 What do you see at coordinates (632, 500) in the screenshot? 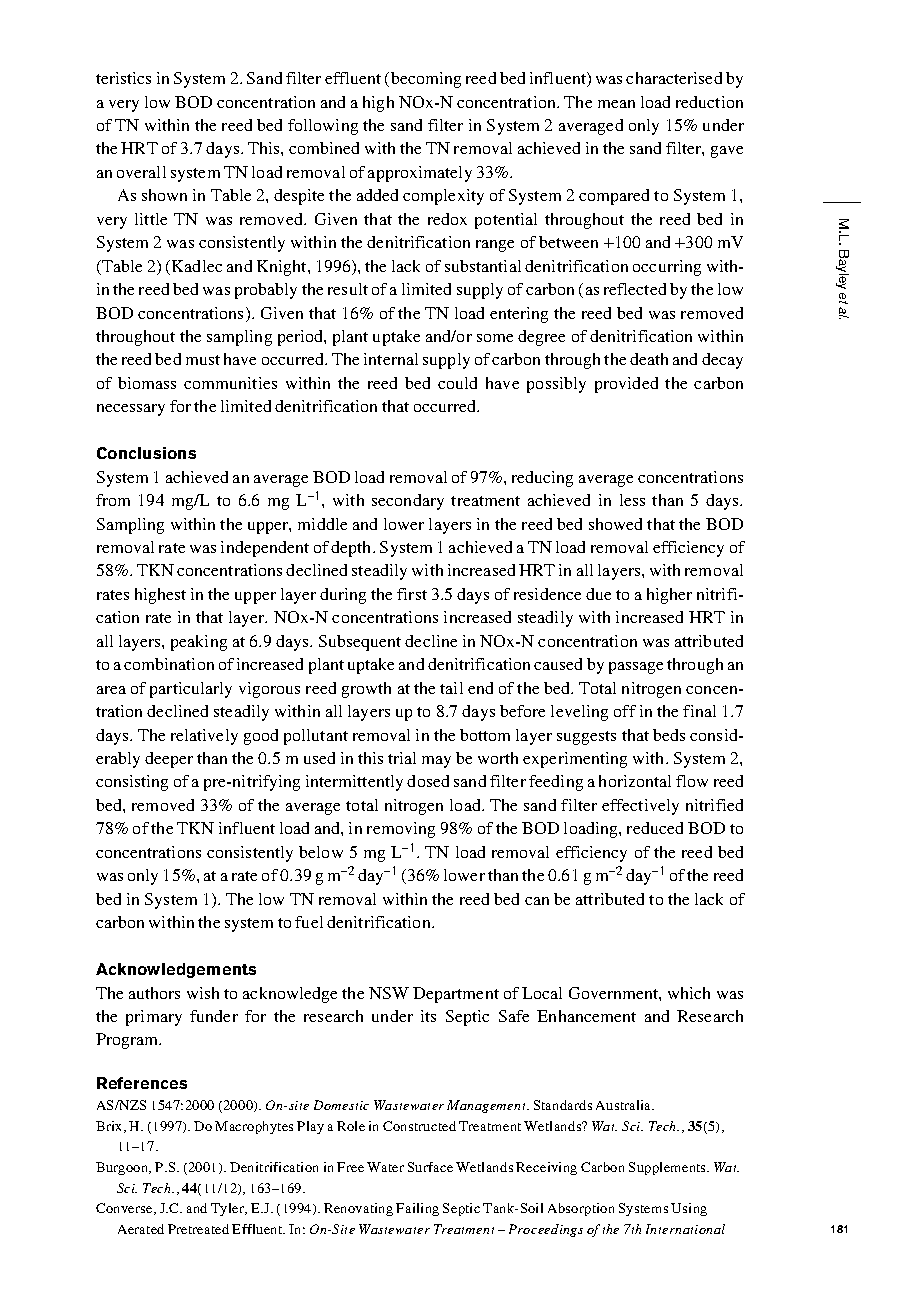
I see `less` at bounding box center [632, 500].
